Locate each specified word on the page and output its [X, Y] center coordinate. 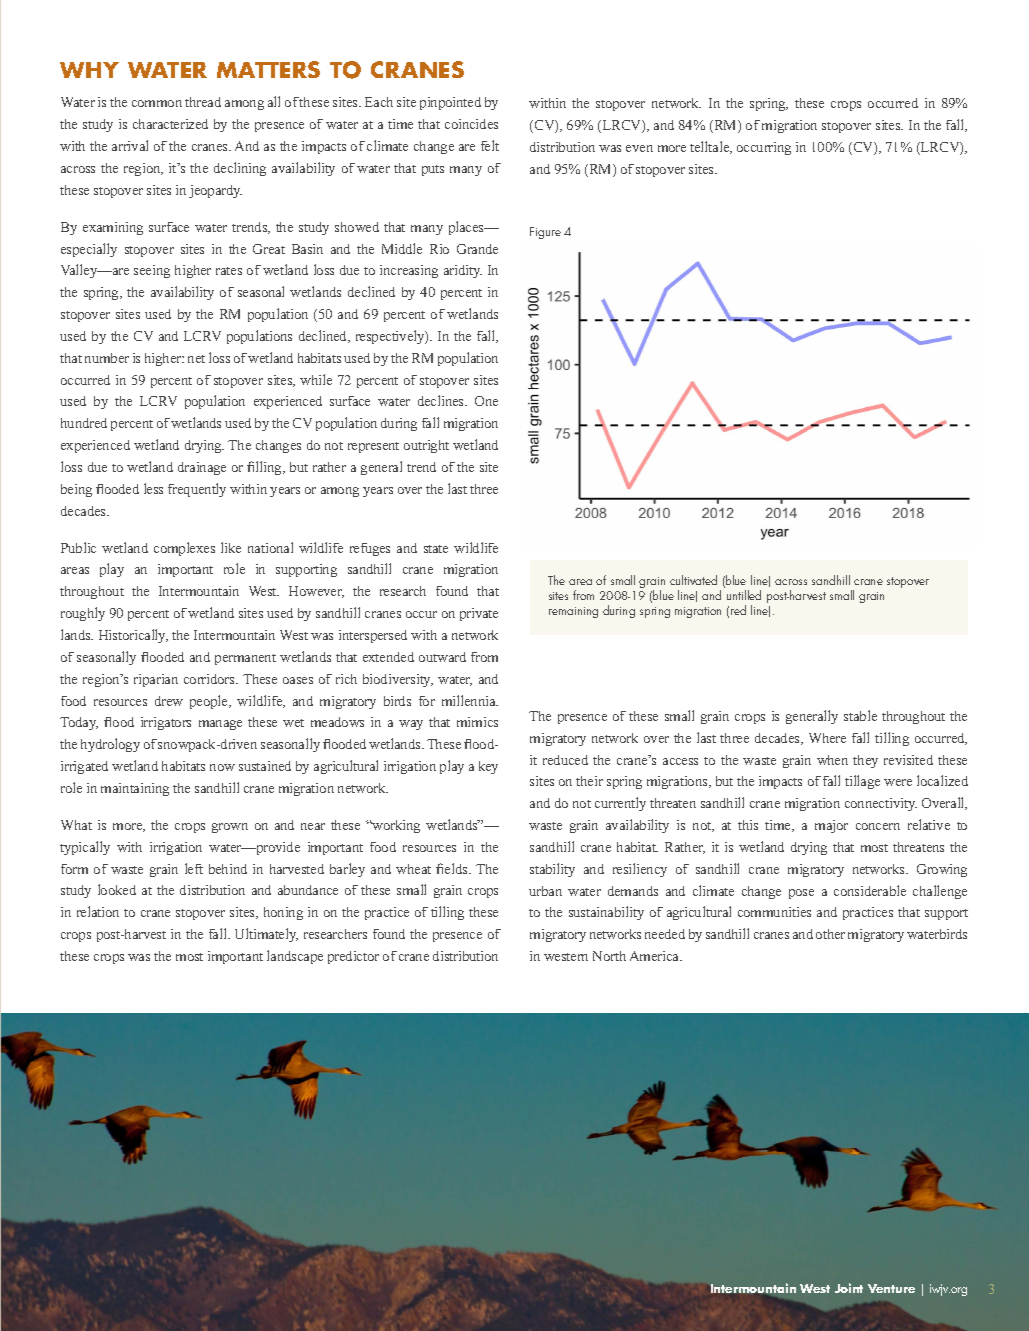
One [486, 401]
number [107, 358]
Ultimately [266, 935]
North [609, 956]
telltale [711, 147]
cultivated [693, 580]
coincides [471, 124]
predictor [353, 957]
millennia [470, 700]
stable [860, 715]
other [830, 934]
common [157, 103]
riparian [156, 680]
